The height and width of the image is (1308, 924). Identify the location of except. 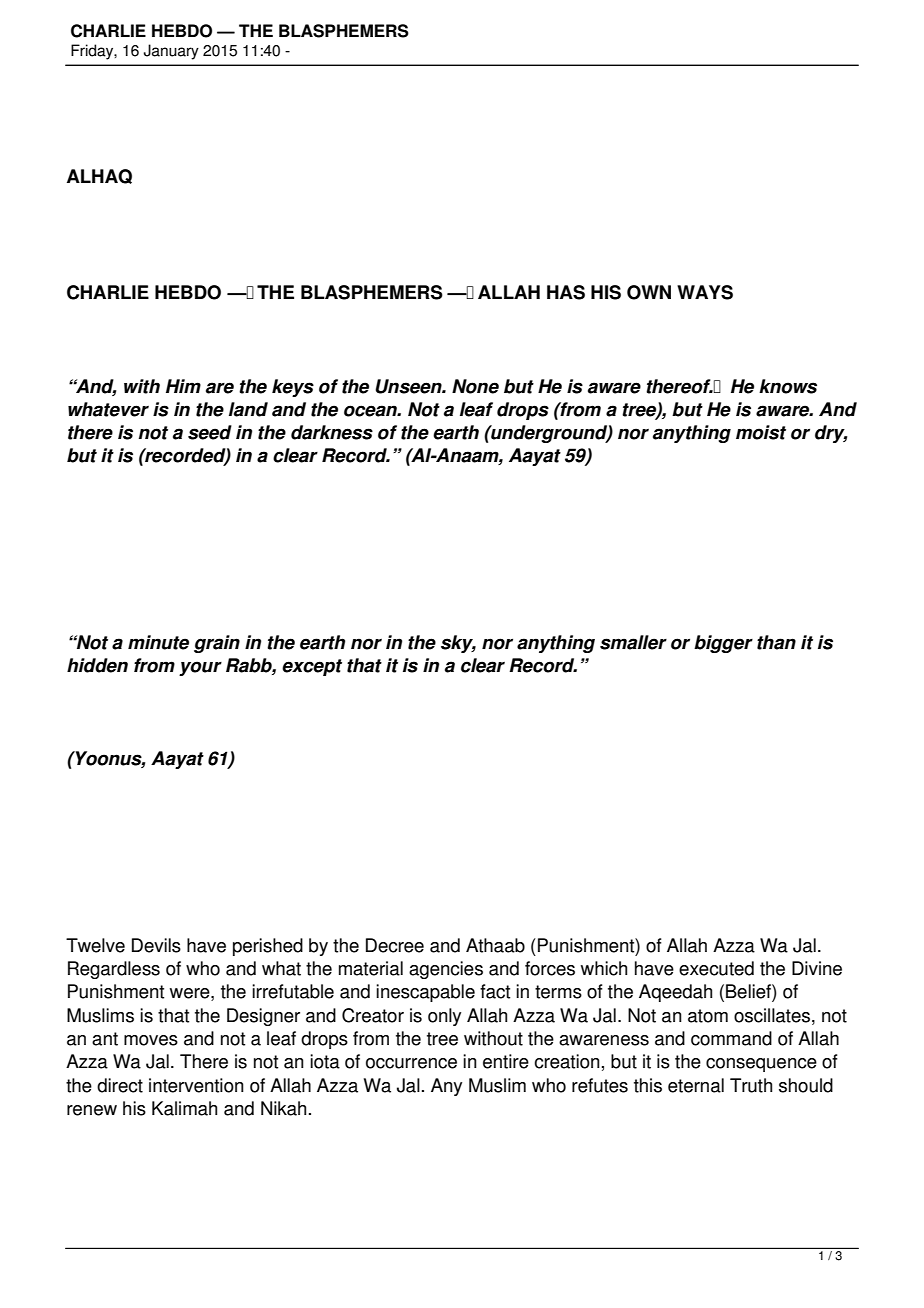
(312, 667).
